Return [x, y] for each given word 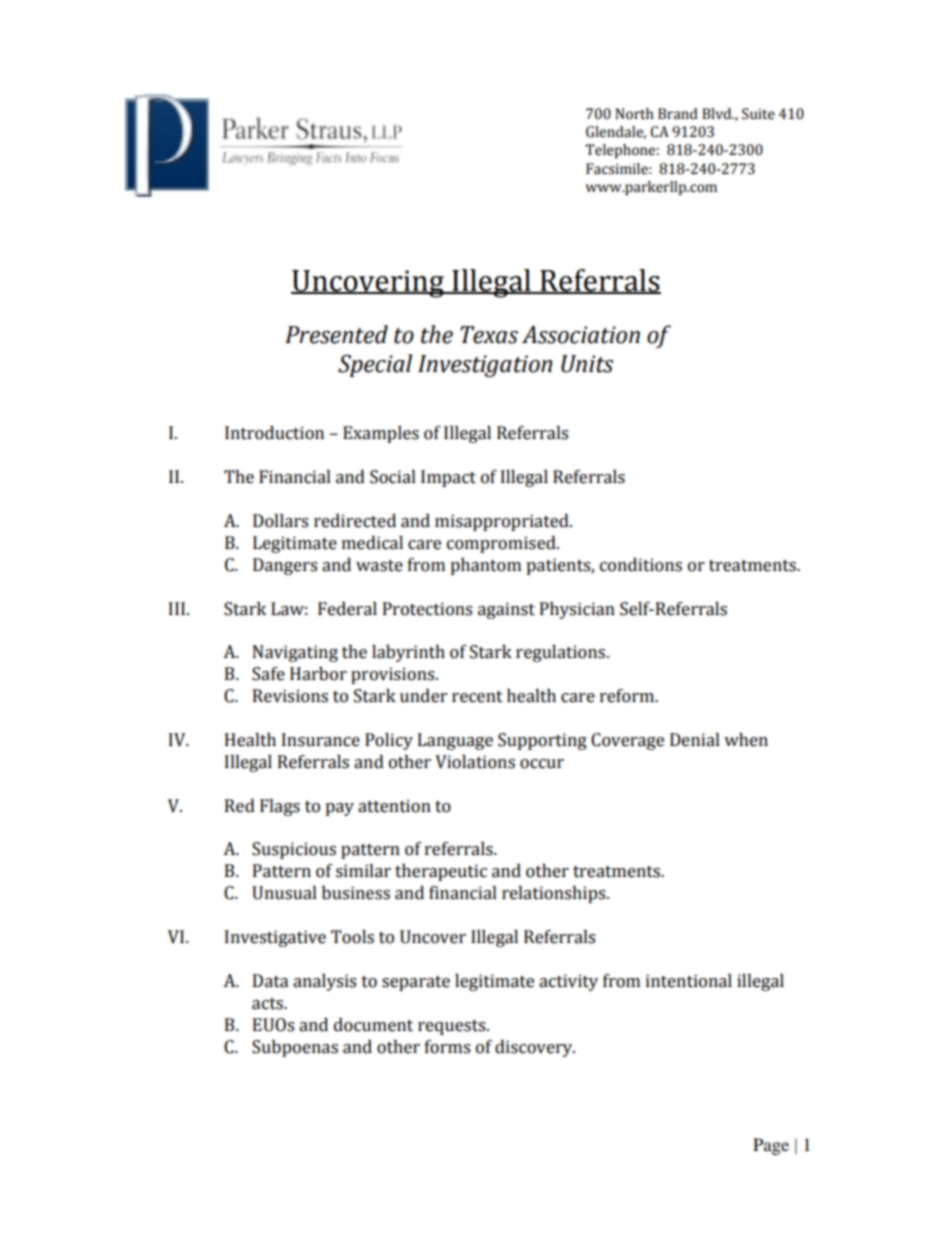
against [506, 610]
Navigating [295, 653]
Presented [336, 334]
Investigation [485, 366]
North [634, 114]
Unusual [284, 893]
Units [587, 364]
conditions [641, 565]
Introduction [274, 433]
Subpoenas [295, 1048]
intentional [689, 981]
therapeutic [441, 872]
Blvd [718, 114]
